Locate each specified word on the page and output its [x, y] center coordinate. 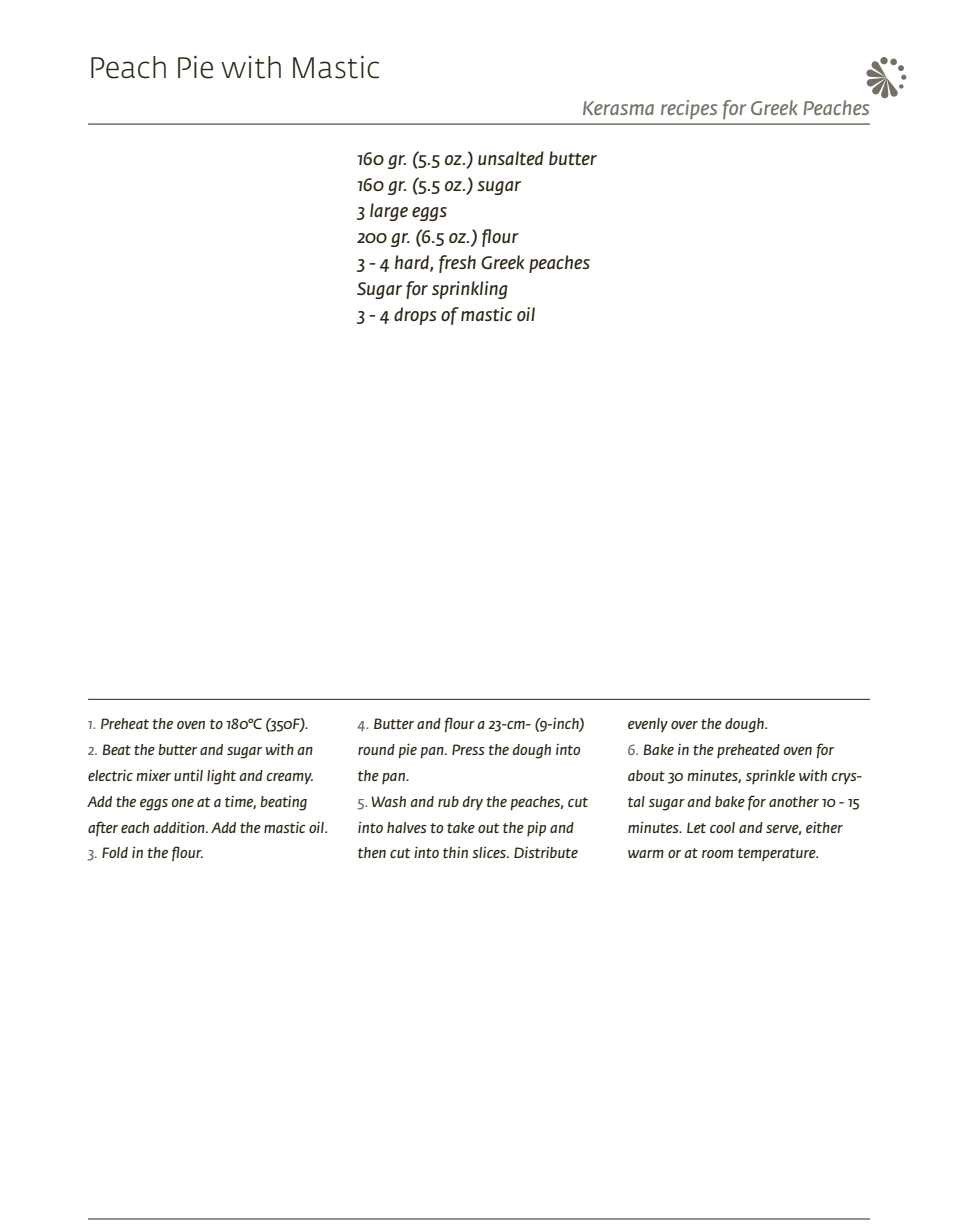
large [389, 212]
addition [180, 827]
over [684, 725]
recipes [689, 109]
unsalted [511, 158]
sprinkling [469, 290]
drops [415, 316]
